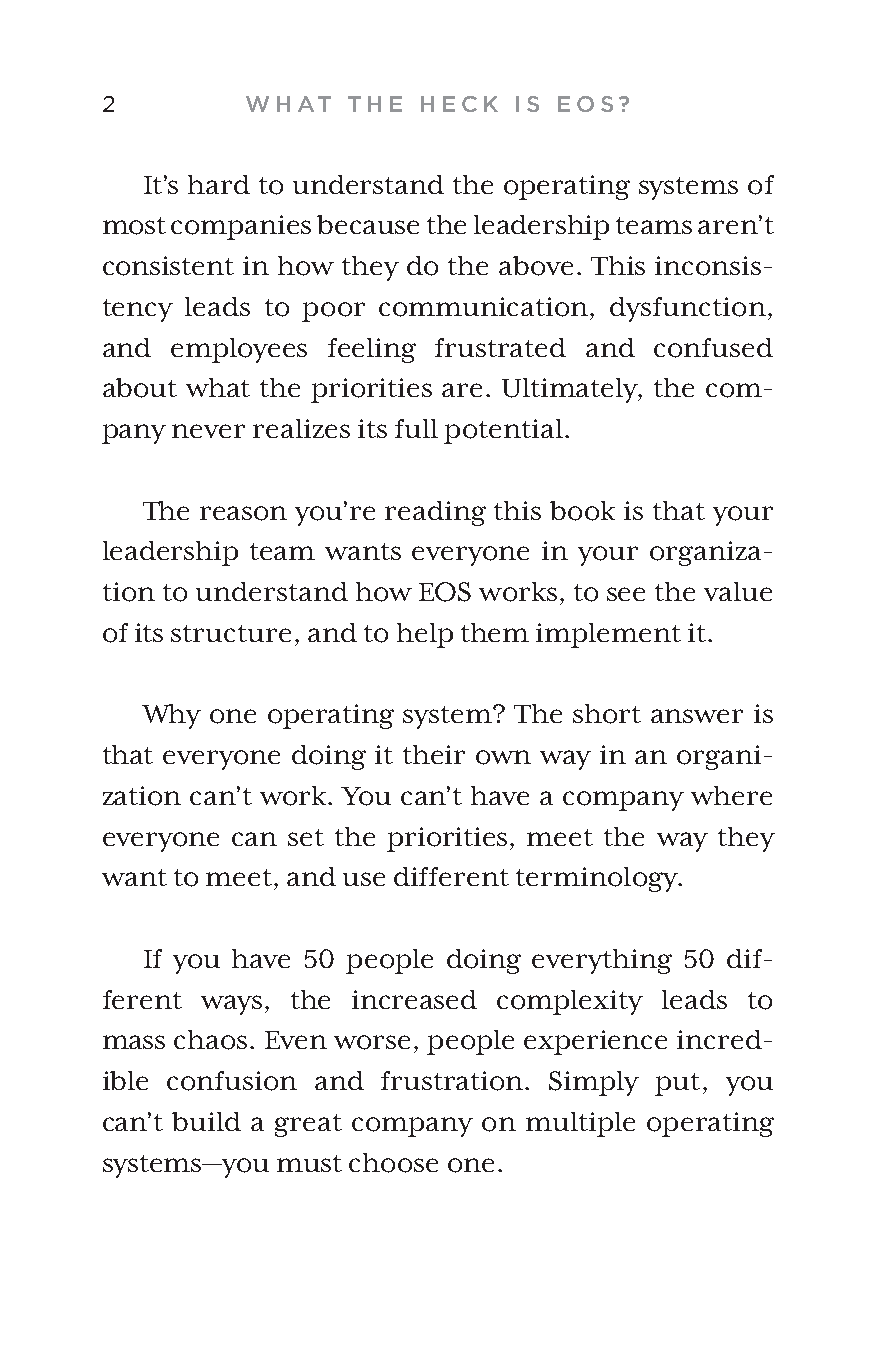 The image size is (896, 1345). I want to click on answer, so click(697, 716).
